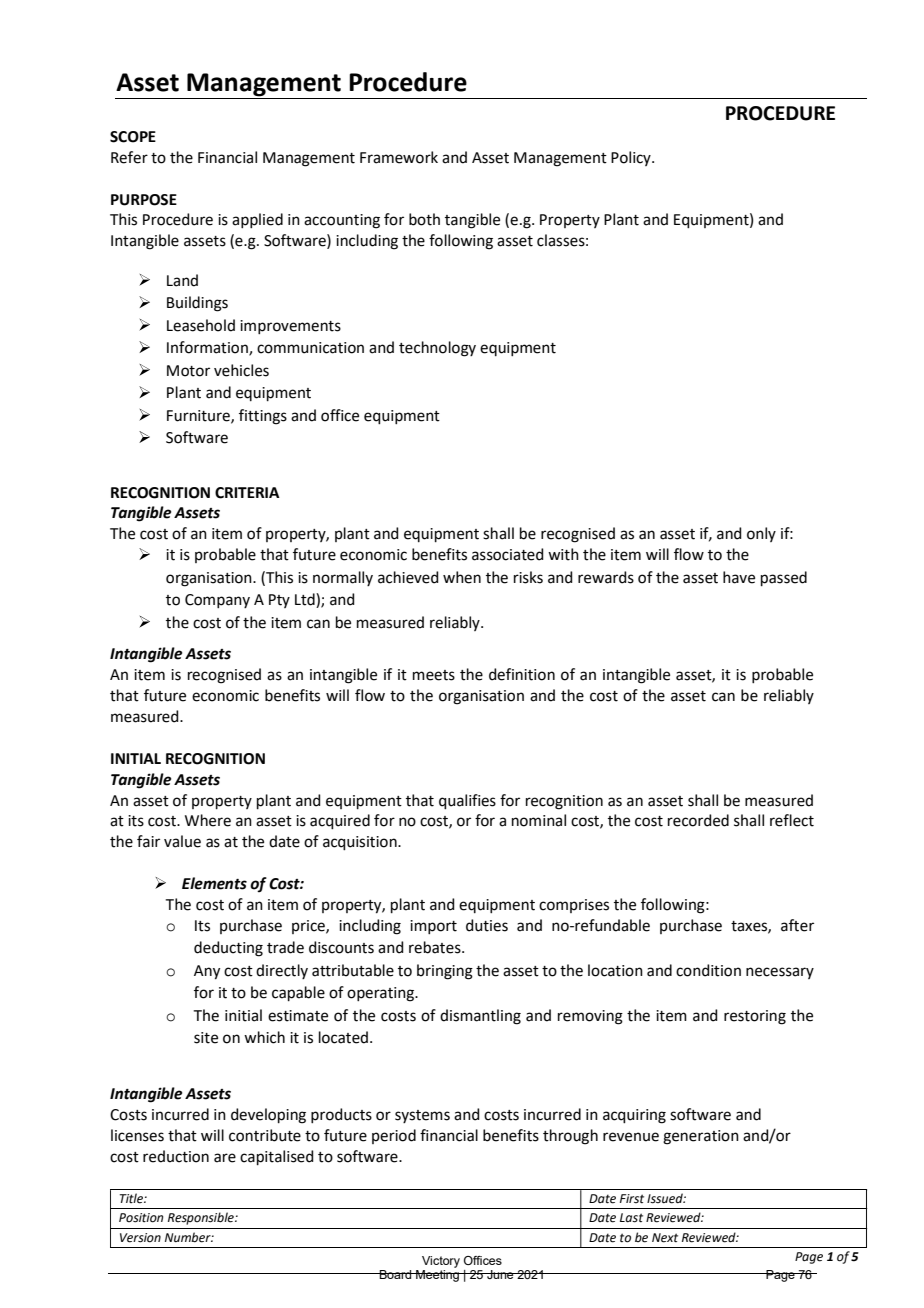 This page has width=924, height=1308. What do you see at coordinates (434, 675) in the page?
I see `meets` at bounding box center [434, 675].
